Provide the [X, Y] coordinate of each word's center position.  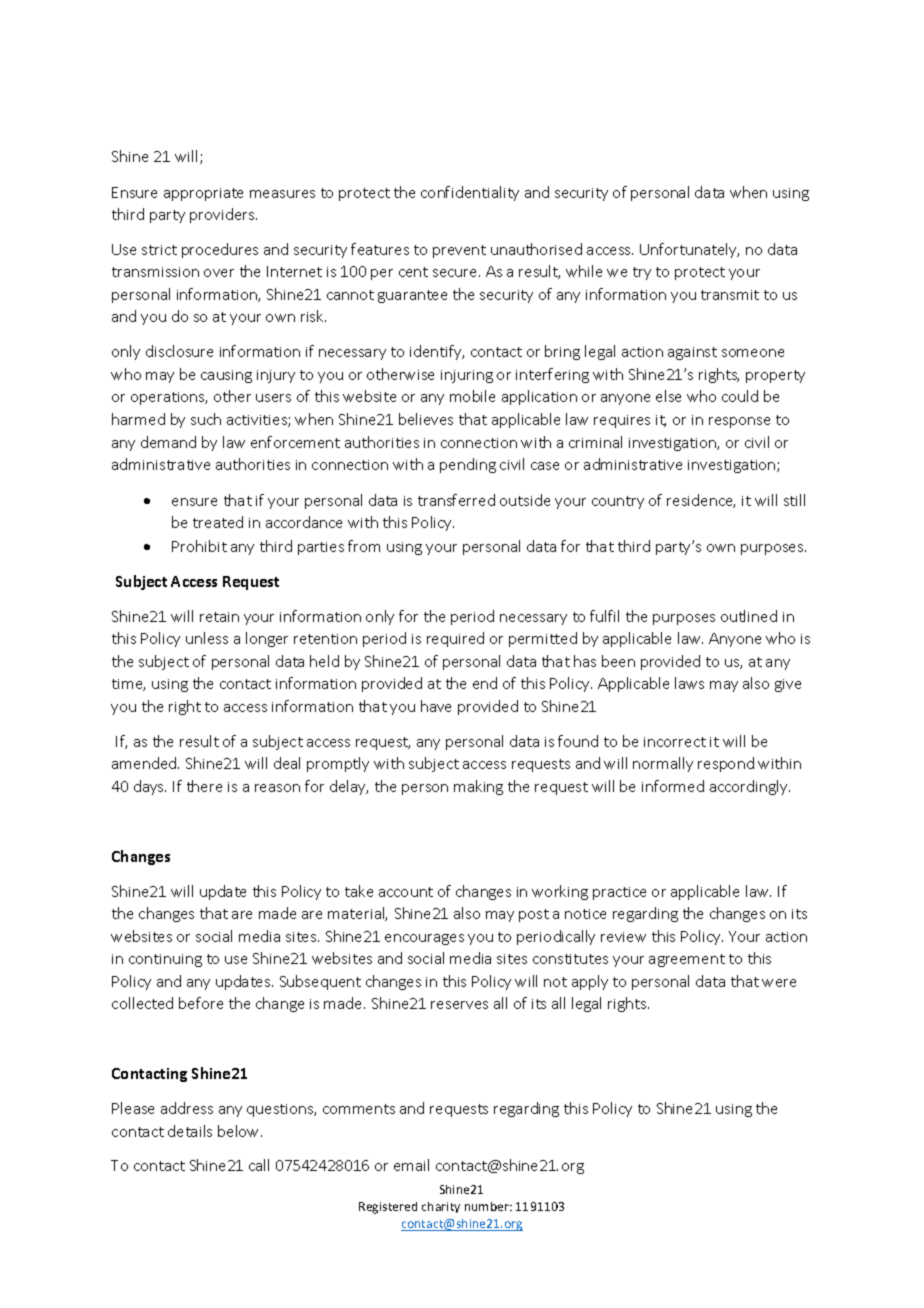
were [779, 983]
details [190, 1131]
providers [223, 215]
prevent [459, 251]
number [488, 1206]
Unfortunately [689, 250]
